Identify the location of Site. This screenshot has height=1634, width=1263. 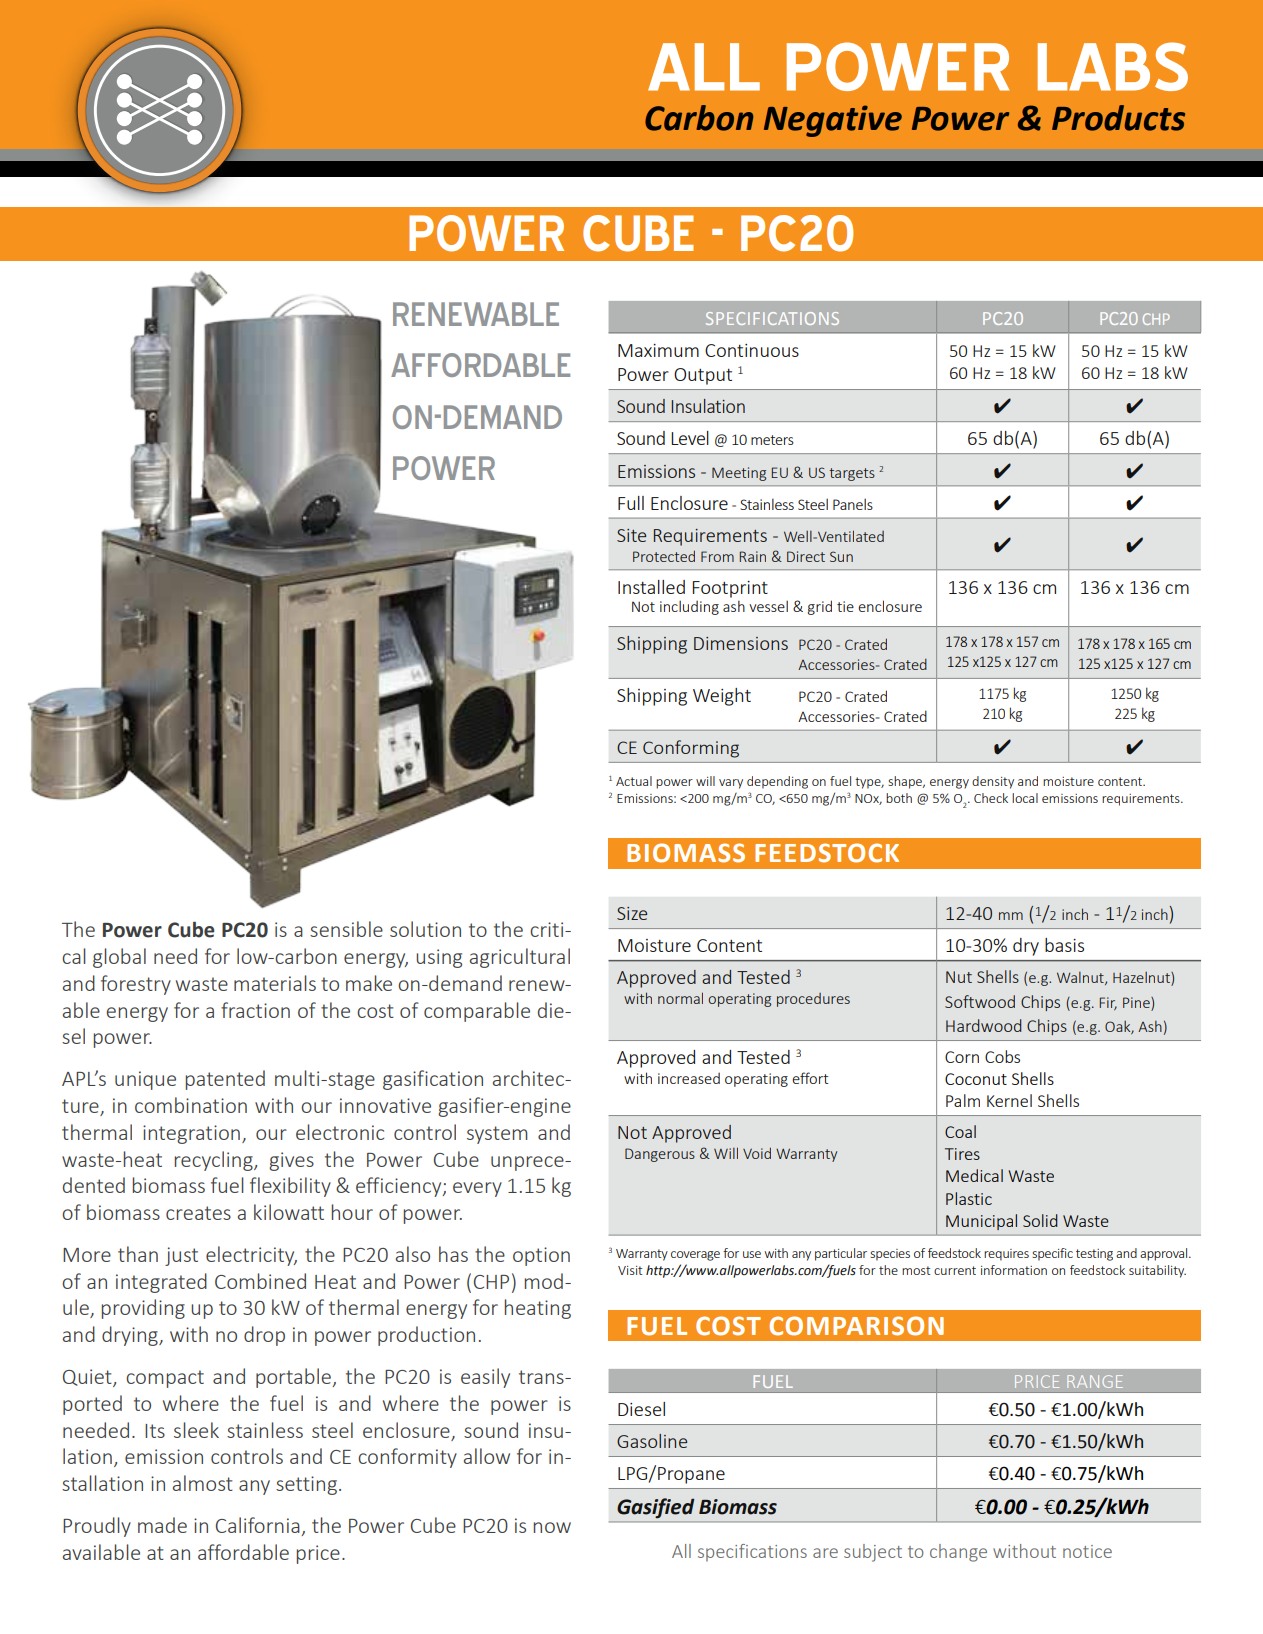
(631, 535).
